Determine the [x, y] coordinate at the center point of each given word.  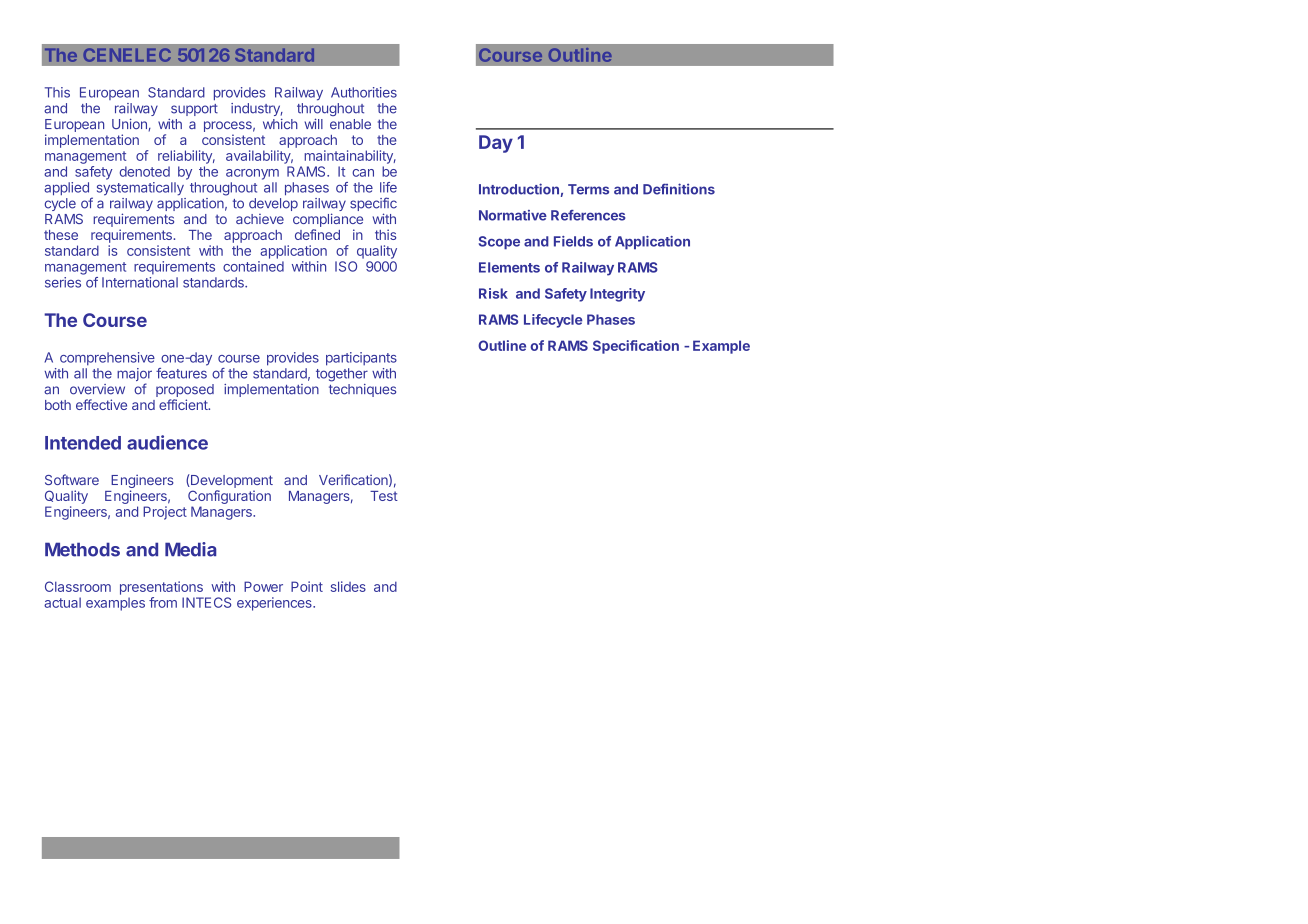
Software [72, 479]
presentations [161, 588]
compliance [328, 220]
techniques [362, 390]
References [588, 215]
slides [348, 586]
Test [384, 496]
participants [361, 359]
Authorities [364, 92]
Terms [588, 189]
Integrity [617, 295]
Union [129, 123]
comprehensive [107, 359]
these [61, 235]
